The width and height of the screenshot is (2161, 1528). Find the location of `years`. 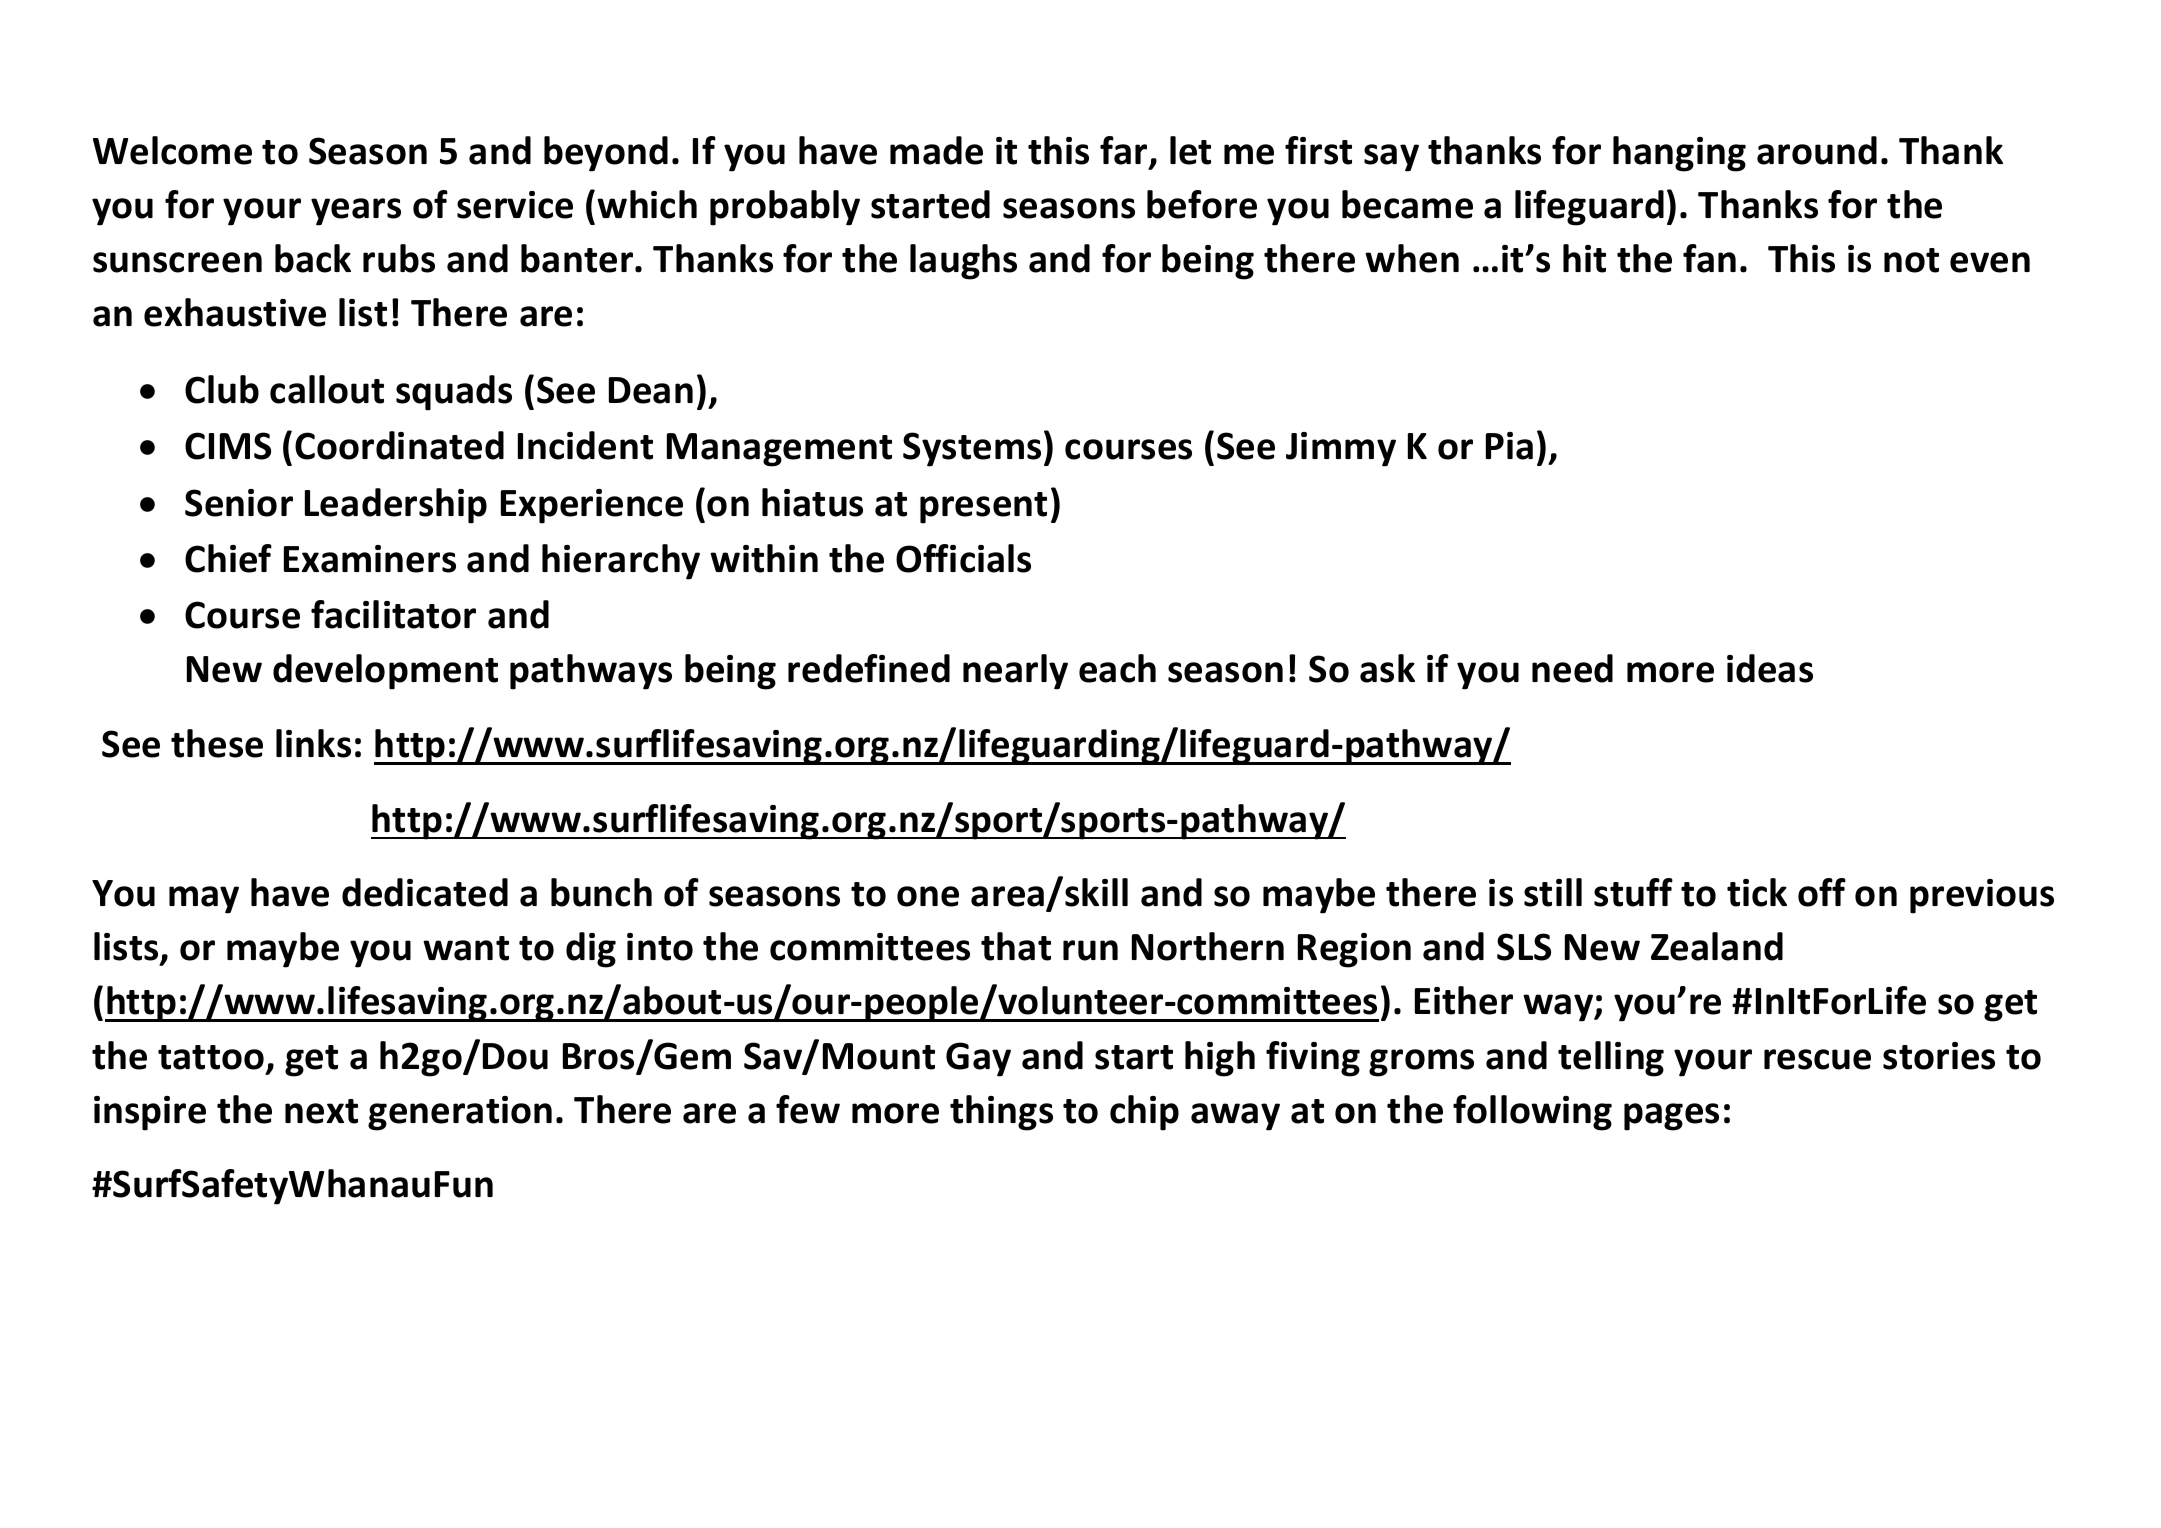

years is located at coordinates (356, 212).
